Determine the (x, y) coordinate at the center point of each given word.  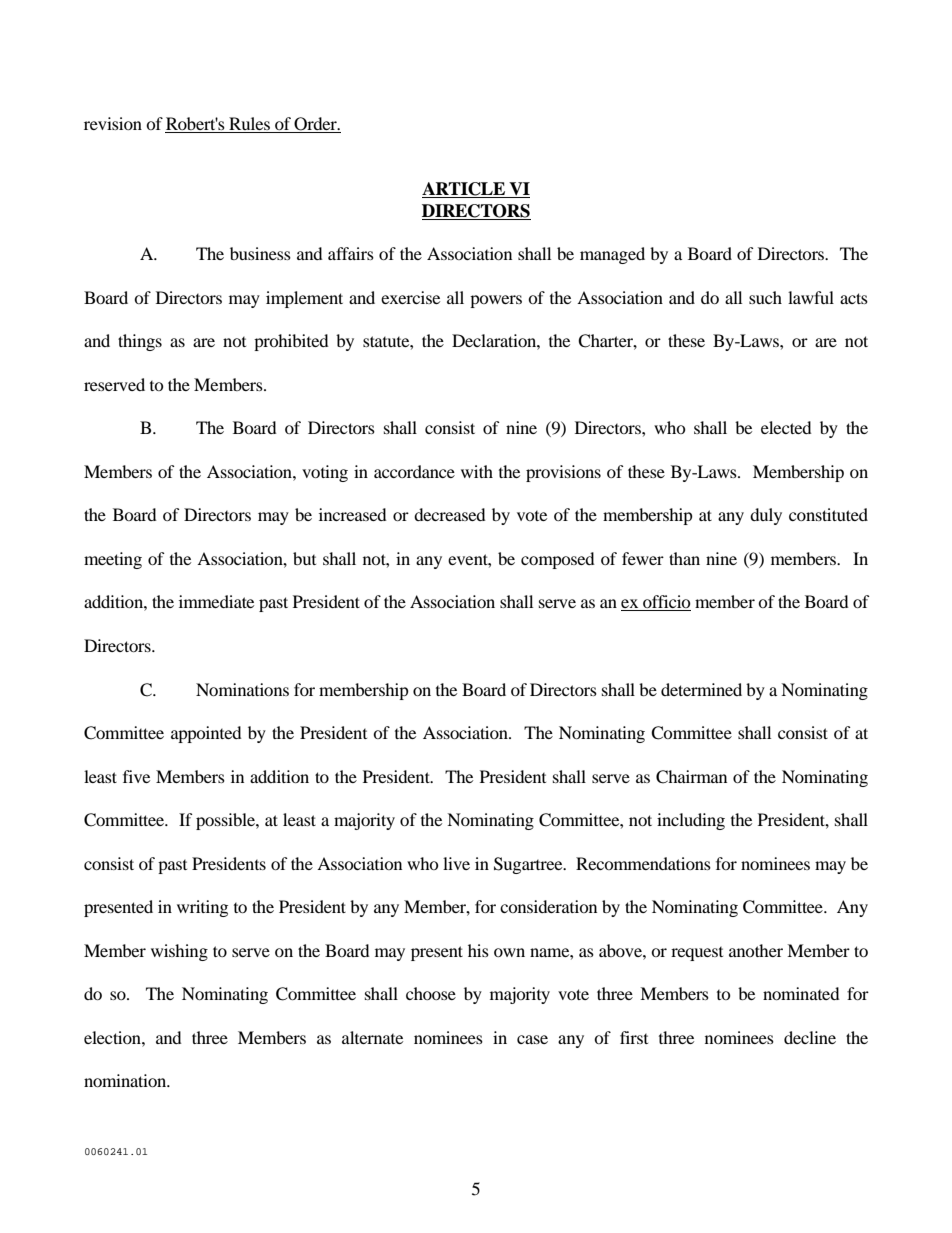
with (477, 471)
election (113, 1037)
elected (786, 427)
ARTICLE (464, 190)
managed (612, 255)
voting (325, 473)
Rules (249, 123)
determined (701, 689)
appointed (206, 734)
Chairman (691, 777)
